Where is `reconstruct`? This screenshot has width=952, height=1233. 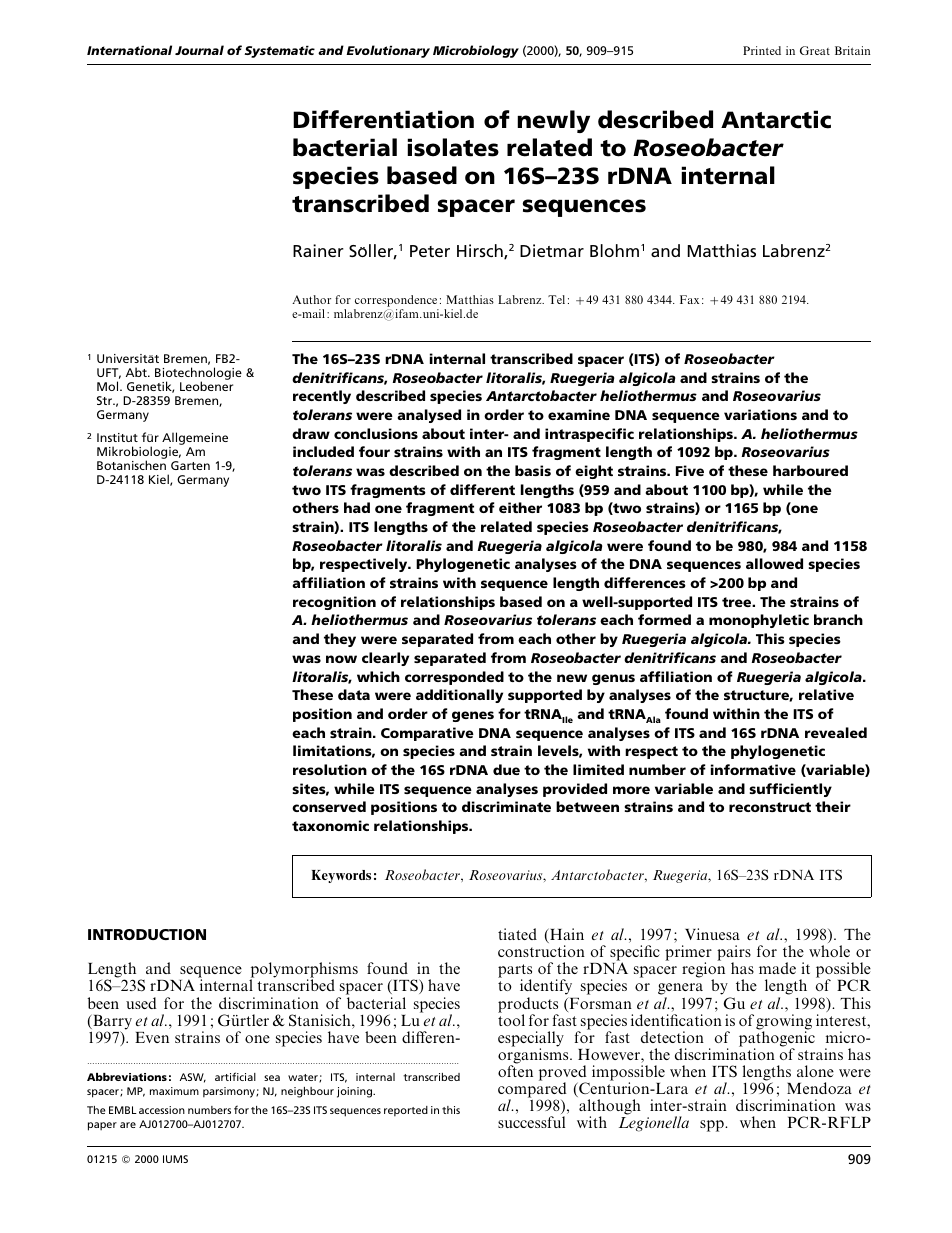
reconstruct is located at coordinates (770, 807).
